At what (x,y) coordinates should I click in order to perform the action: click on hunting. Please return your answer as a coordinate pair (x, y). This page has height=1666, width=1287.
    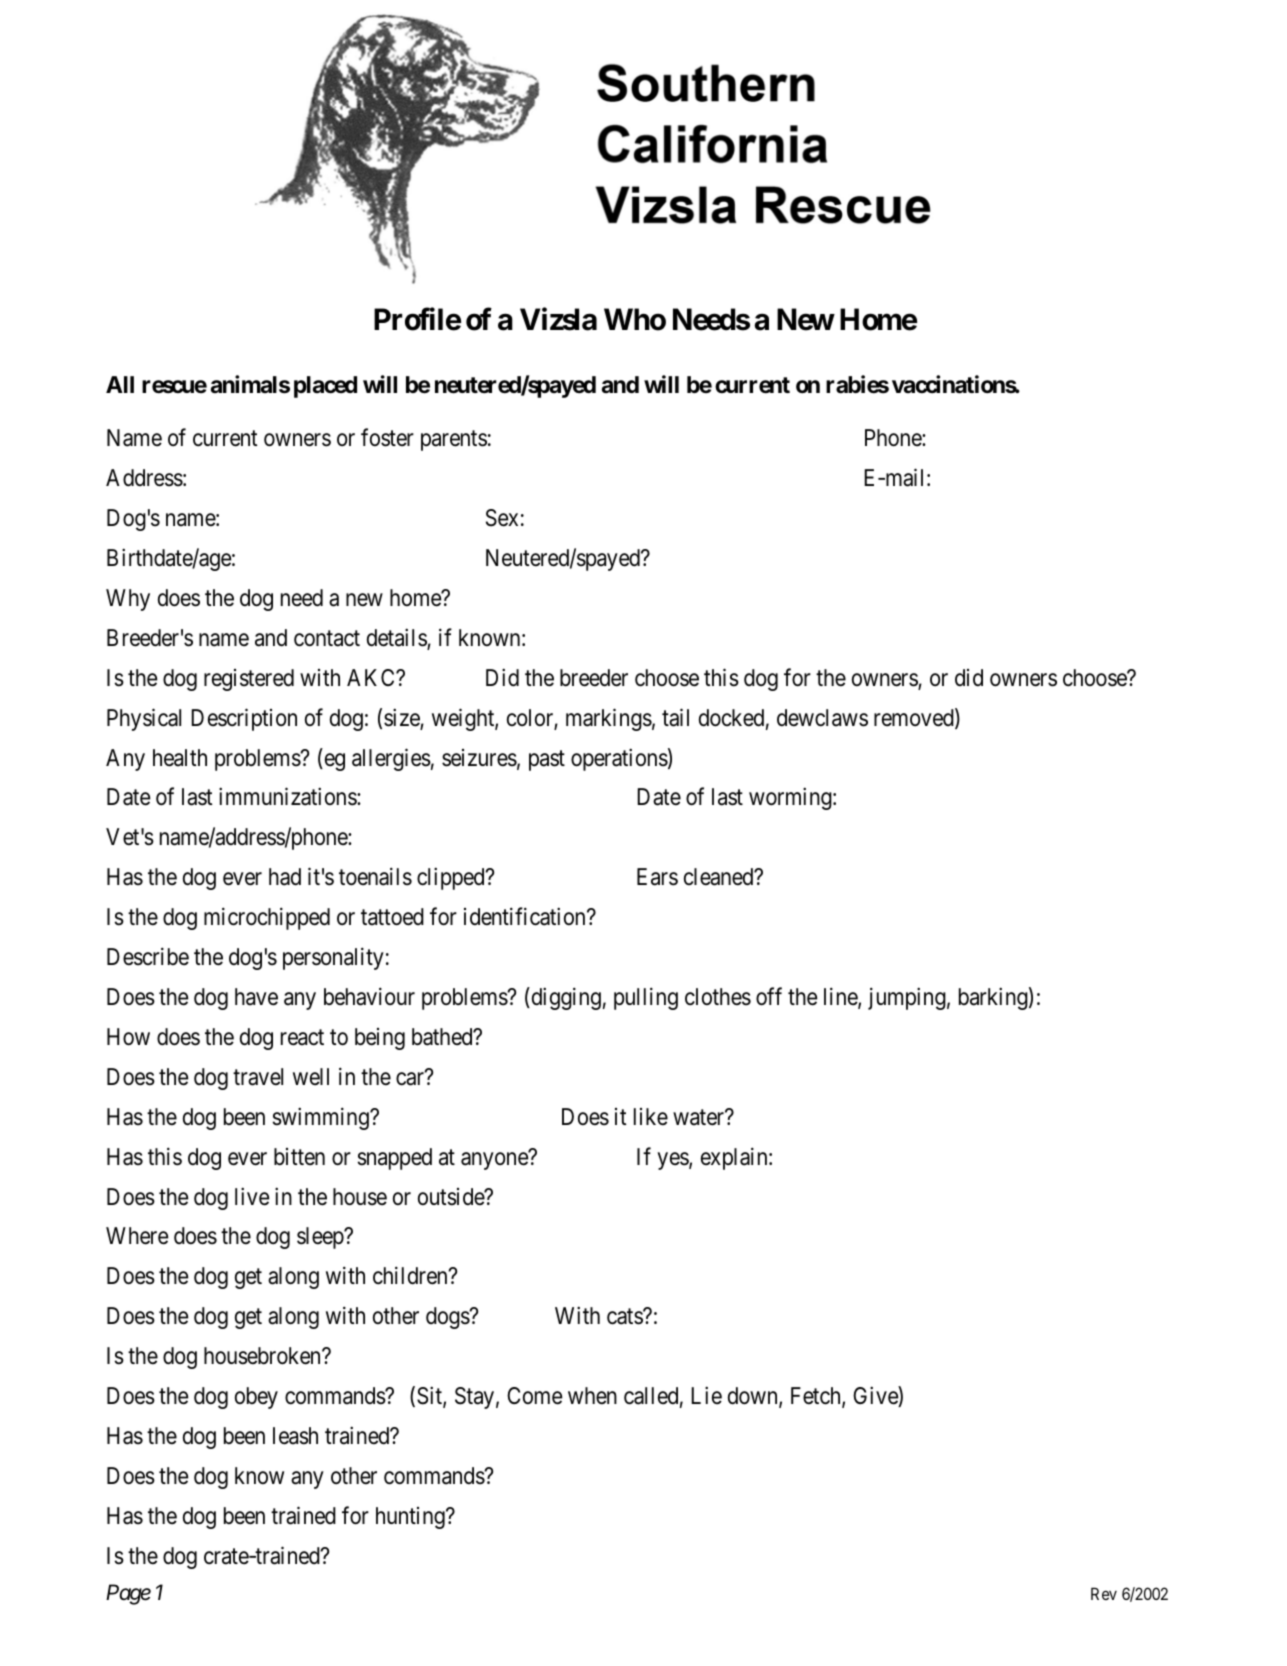
    Looking at the image, I should click on (411, 1518).
